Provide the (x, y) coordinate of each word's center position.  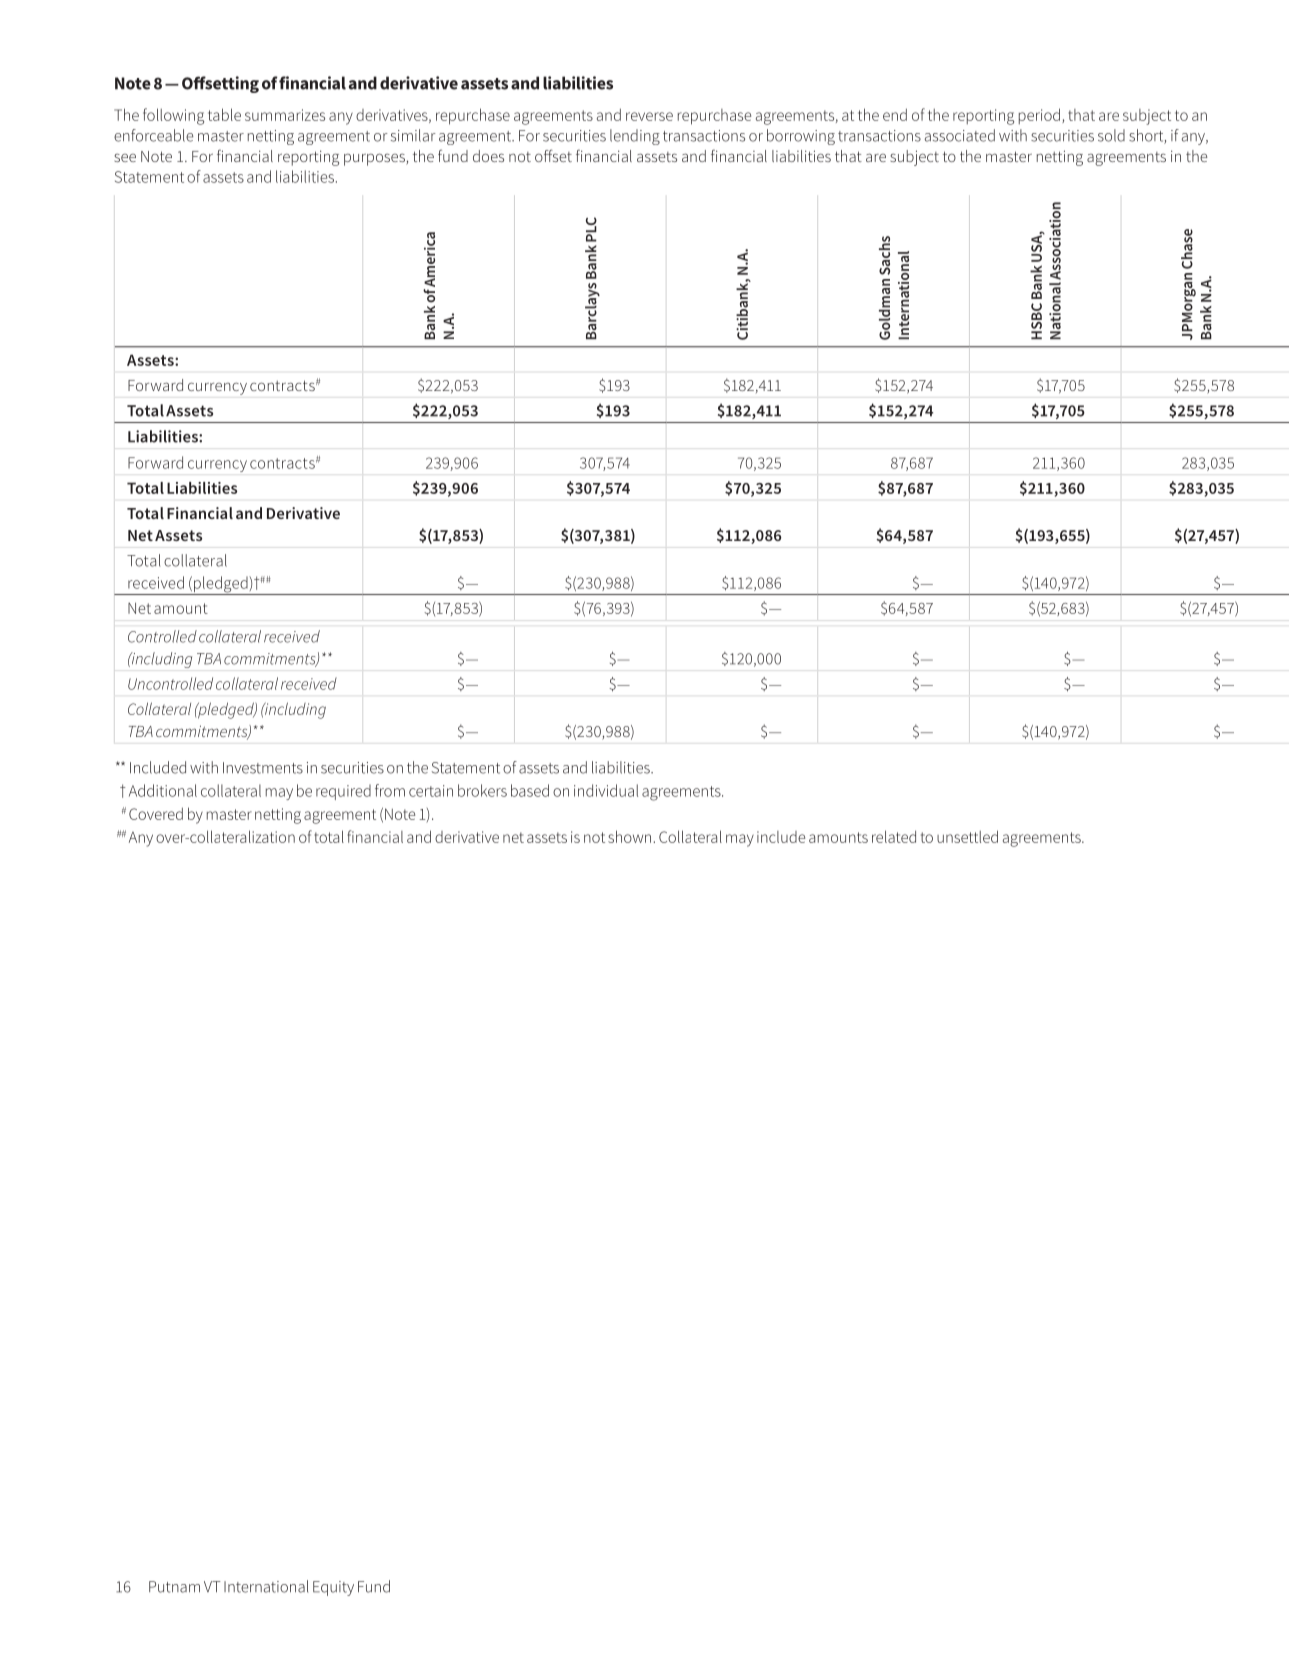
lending (635, 137)
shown (629, 836)
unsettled (967, 836)
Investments (263, 768)
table (224, 114)
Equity (333, 1588)
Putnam (174, 1587)
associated (960, 135)
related (894, 836)
